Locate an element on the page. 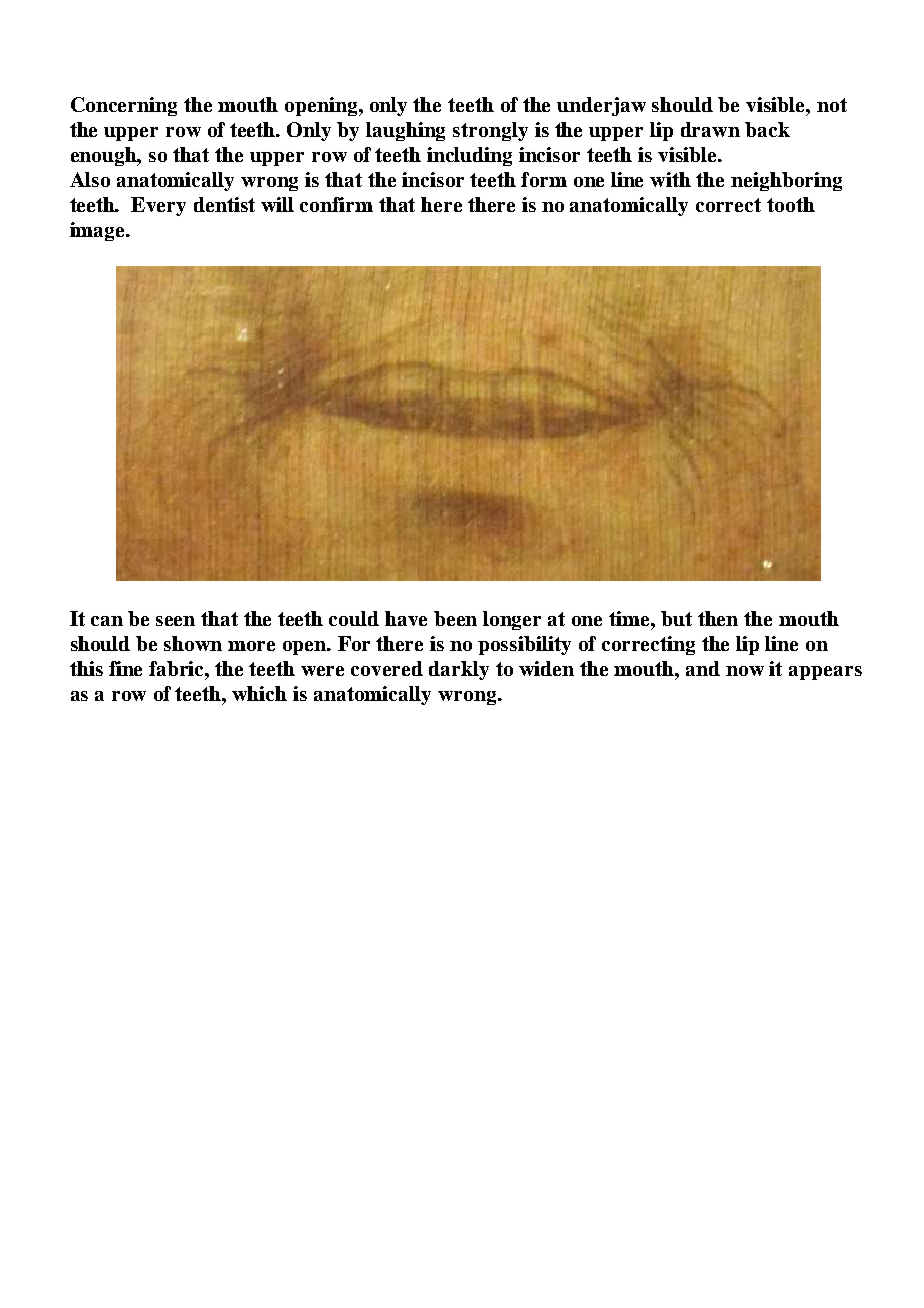  image is located at coordinates (98, 231).
